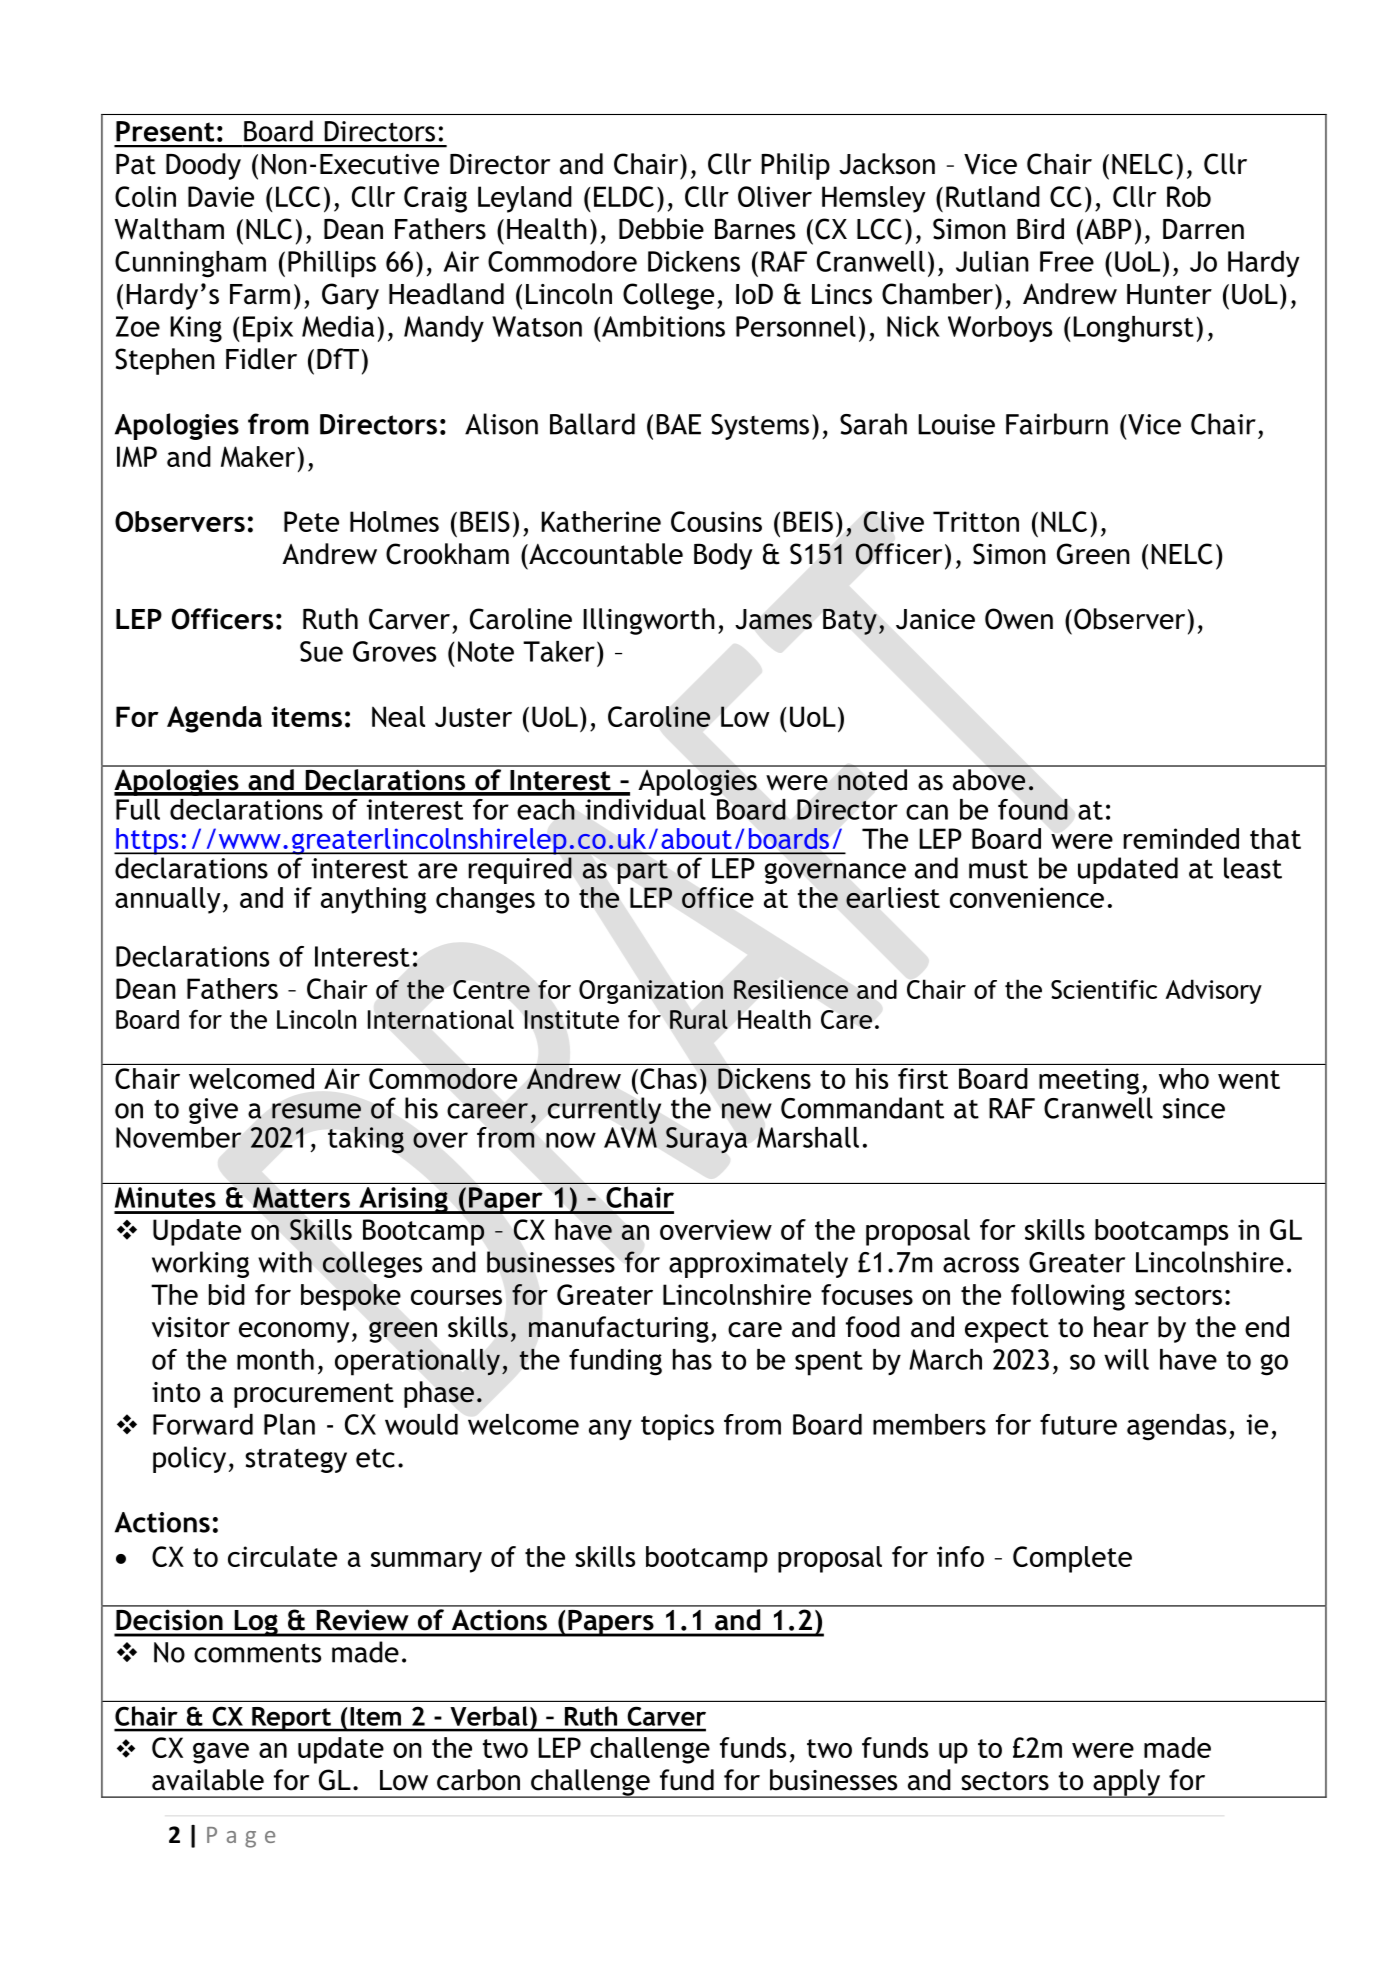 The height and width of the document is (1964, 1389). What do you see at coordinates (291, 1719) in the document?
I see `Report` at bounding box center [291, 1719].
